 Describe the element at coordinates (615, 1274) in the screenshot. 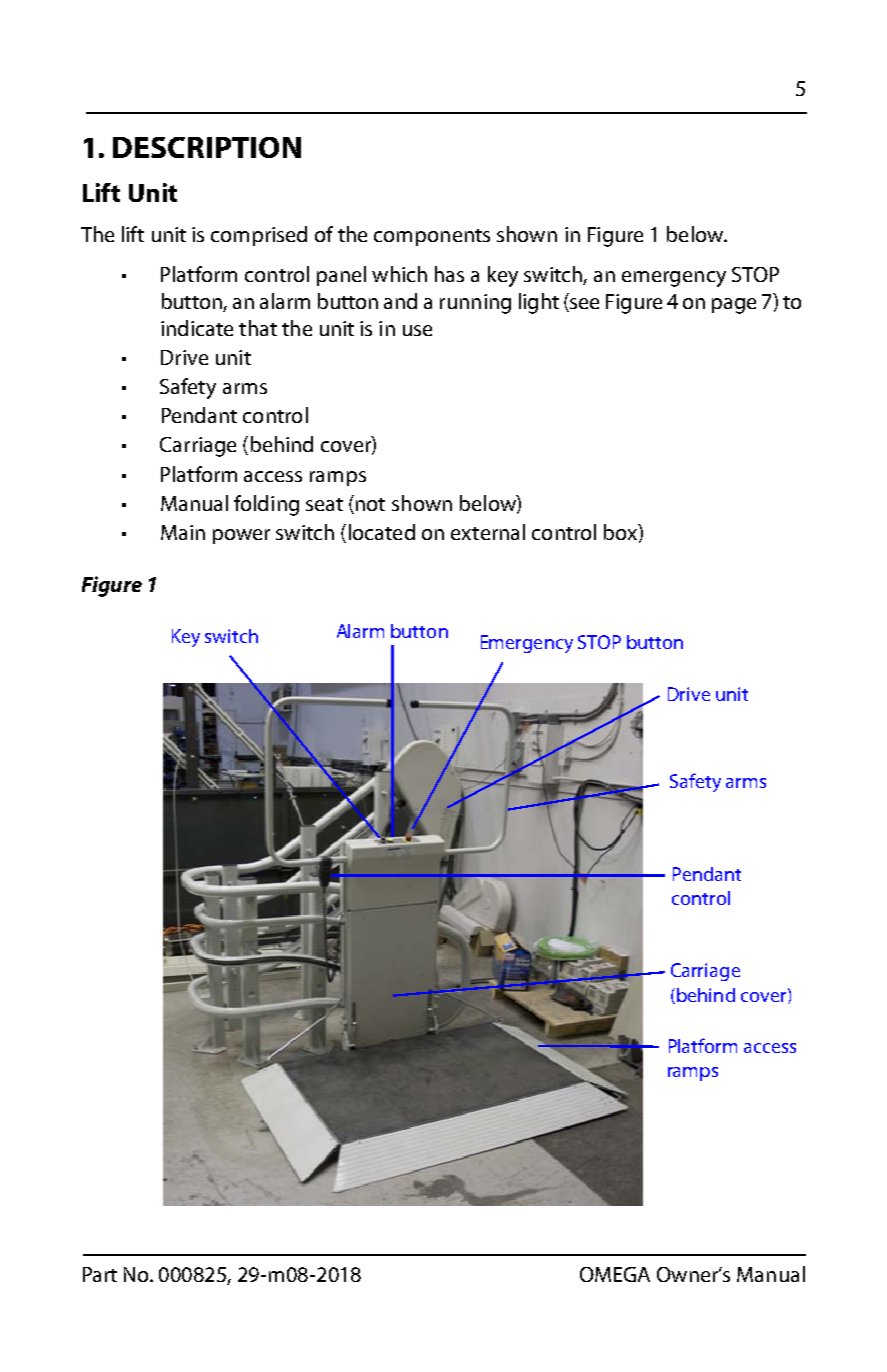

I see `OMEGA` at that location.
